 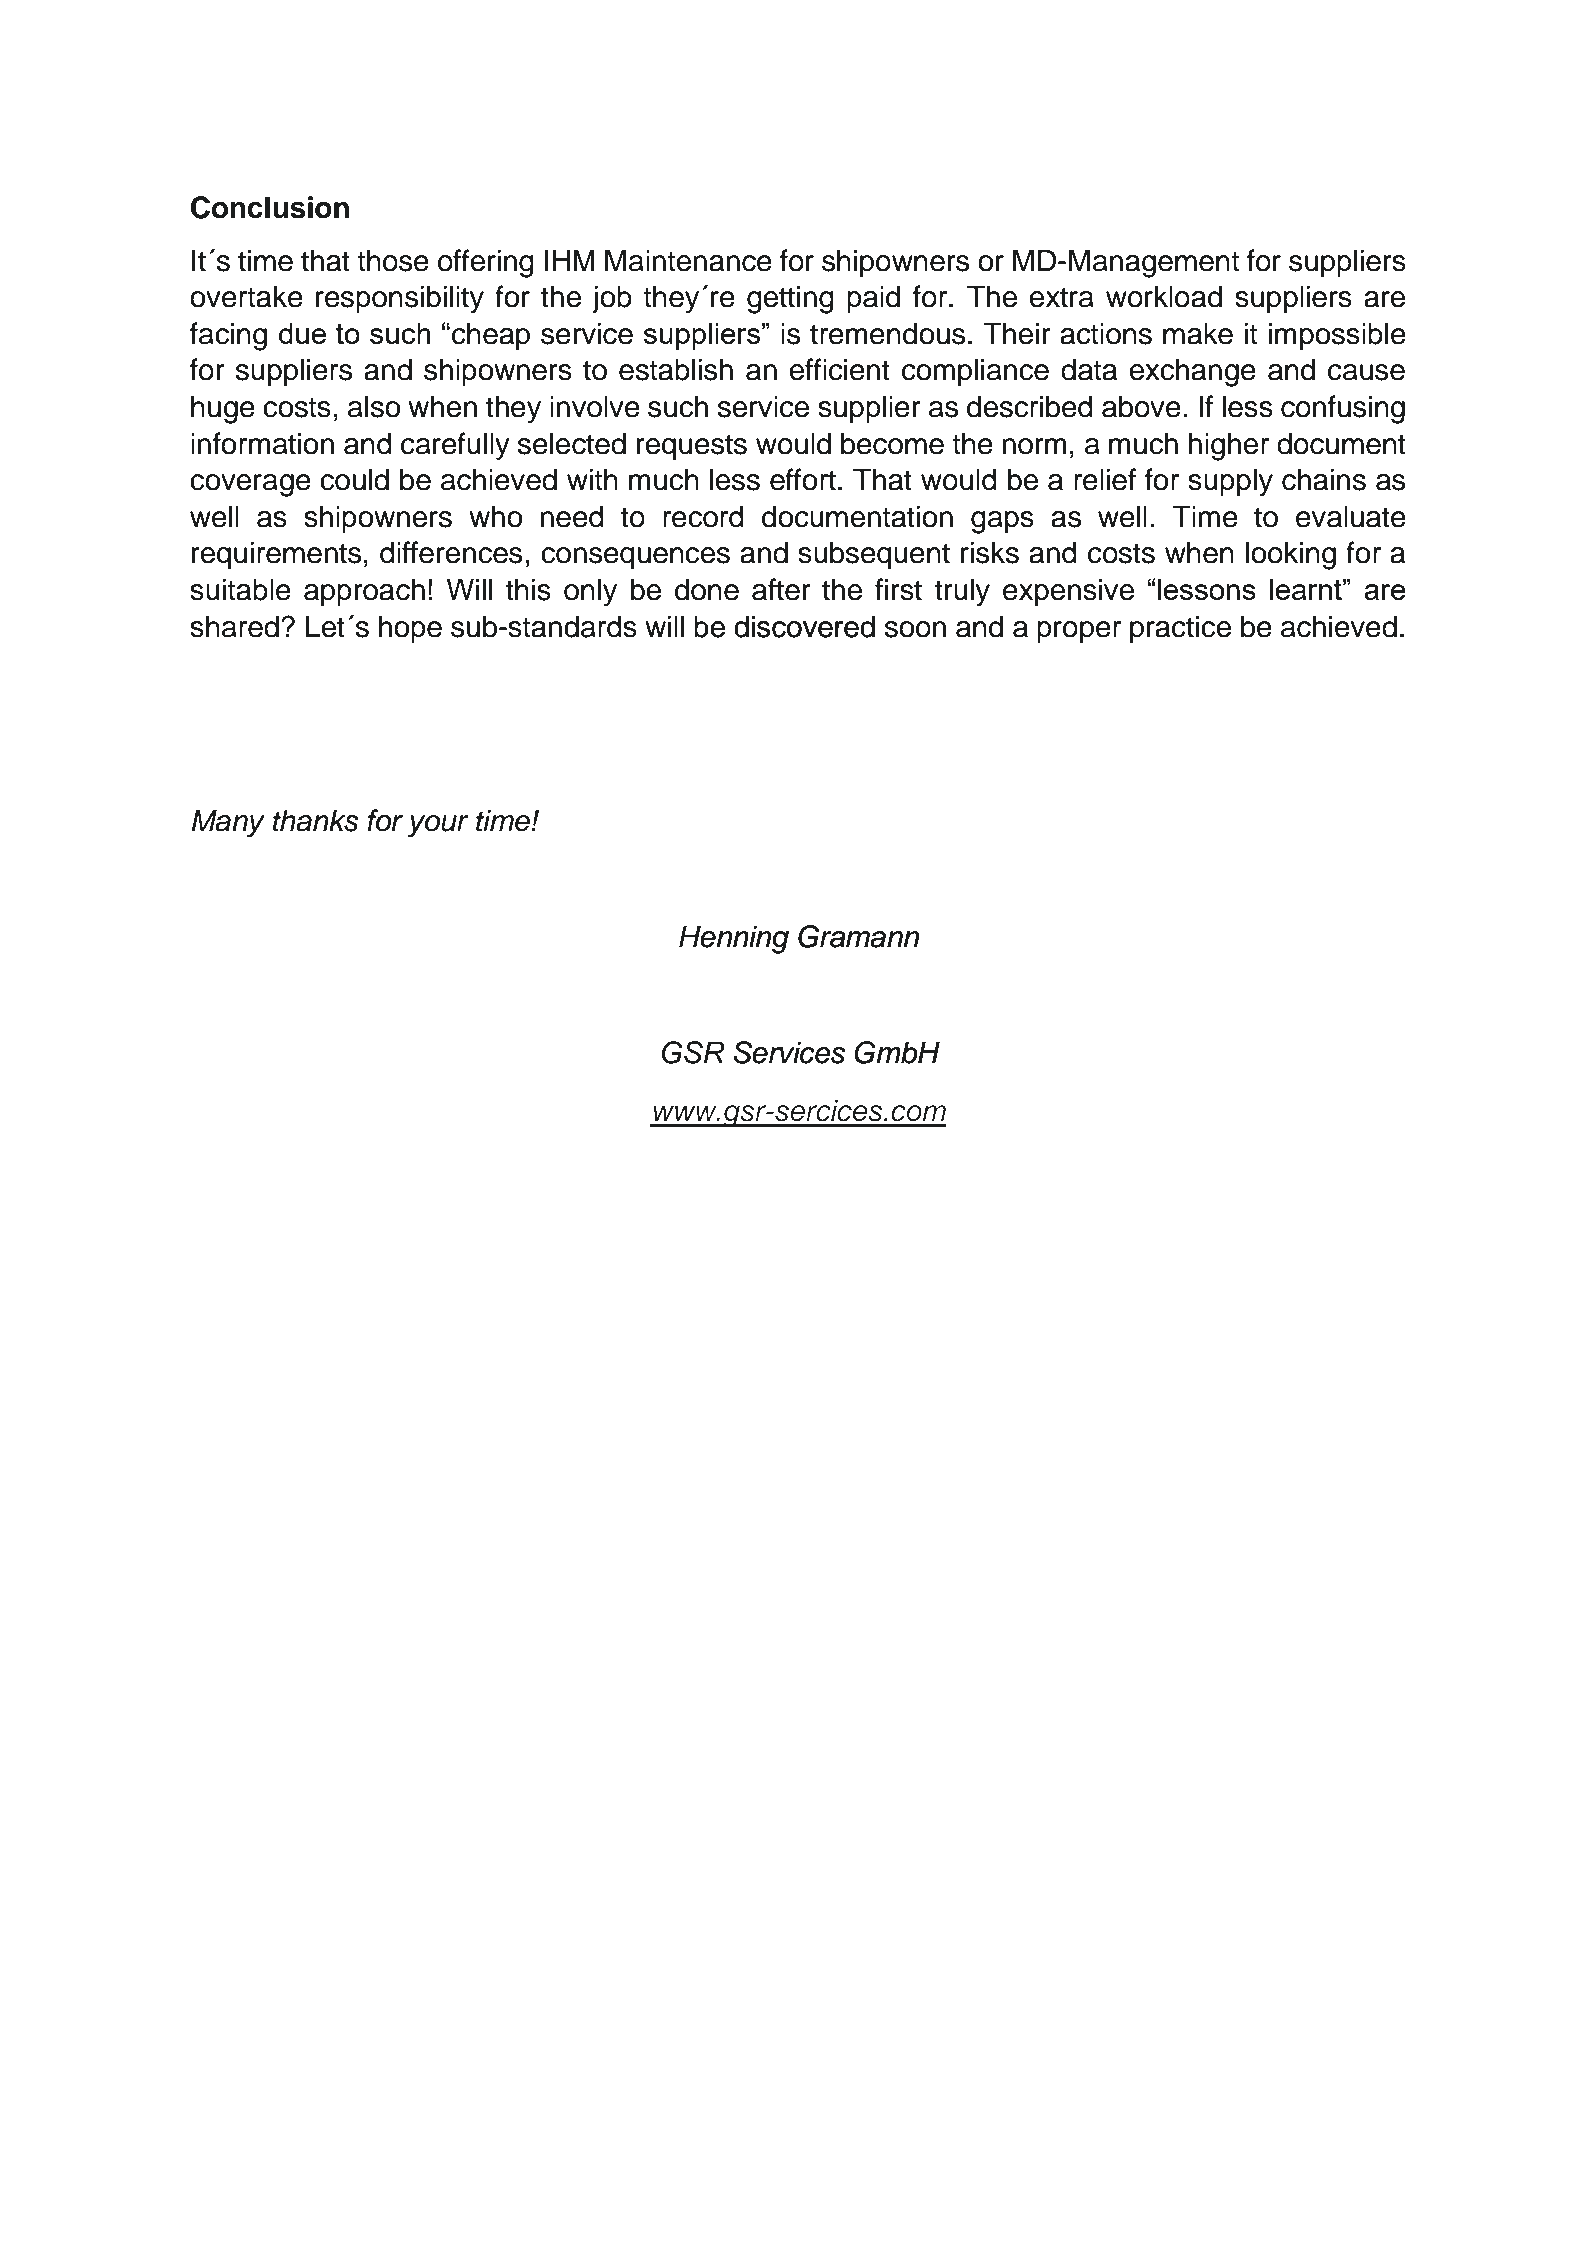 What do you see at coordinates (1291, 555) in the page?
I see `looking` at bounding box center [1291, 555].
